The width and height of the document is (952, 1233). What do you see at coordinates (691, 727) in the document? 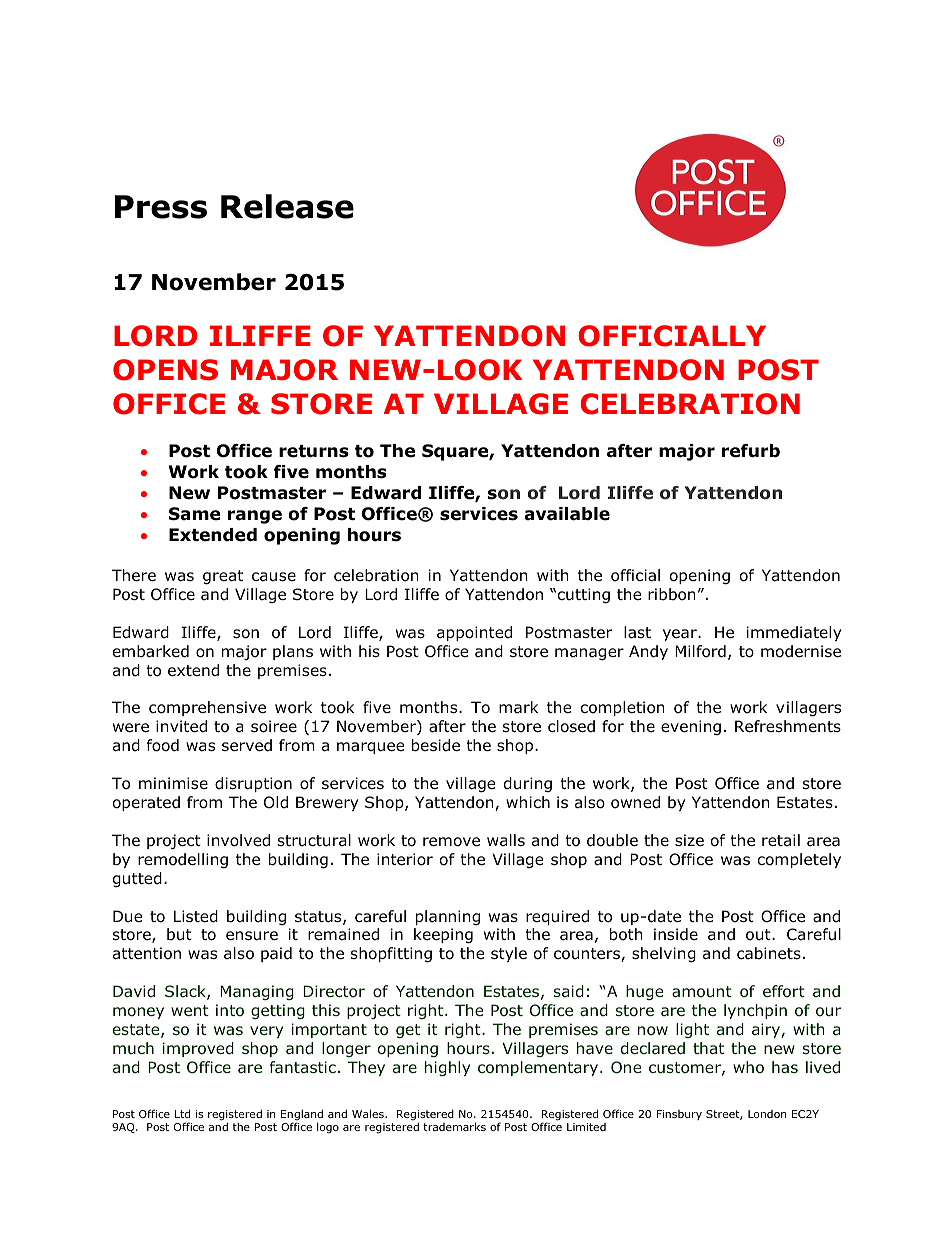
I see `evening` at bounding box center [691, 727].
